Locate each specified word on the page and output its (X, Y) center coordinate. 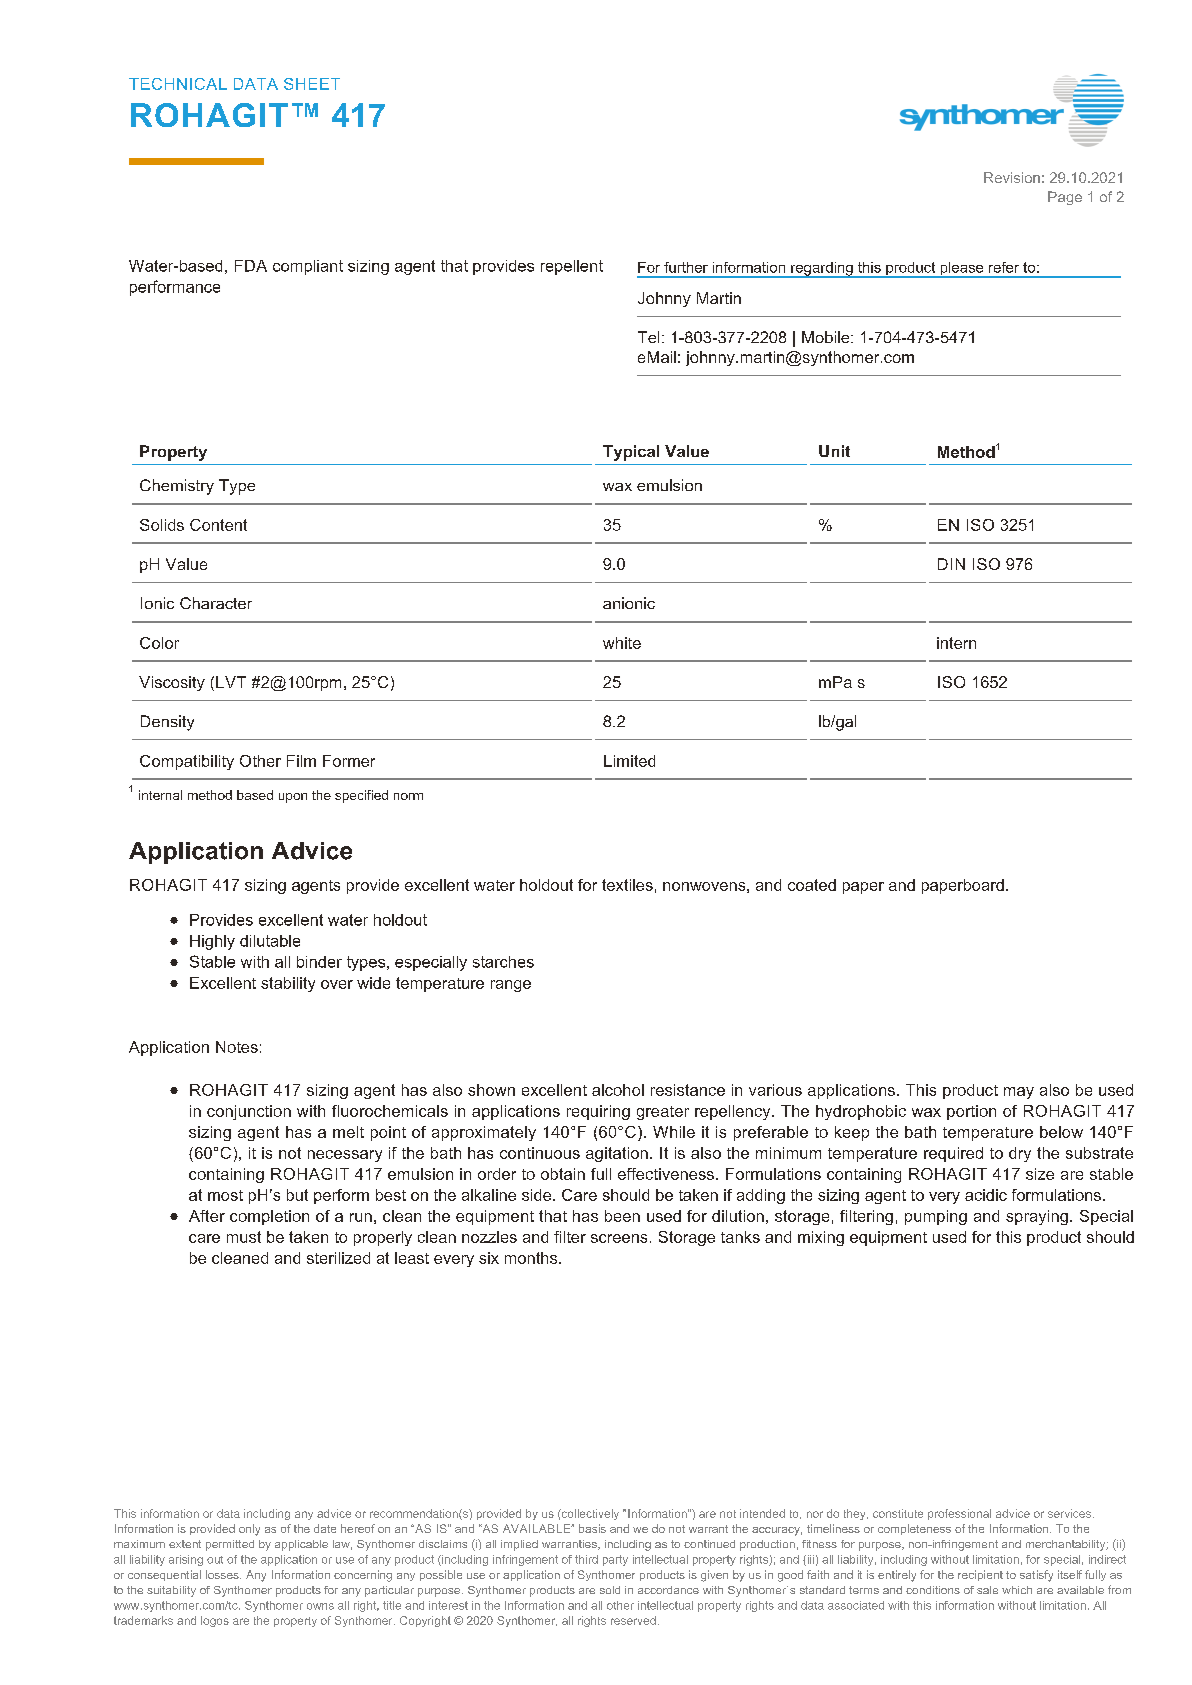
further (686, 267)
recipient (980, 1575)
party (615, 1560)
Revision (1012, 177)
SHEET (312, 84)
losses (223, 1574)
